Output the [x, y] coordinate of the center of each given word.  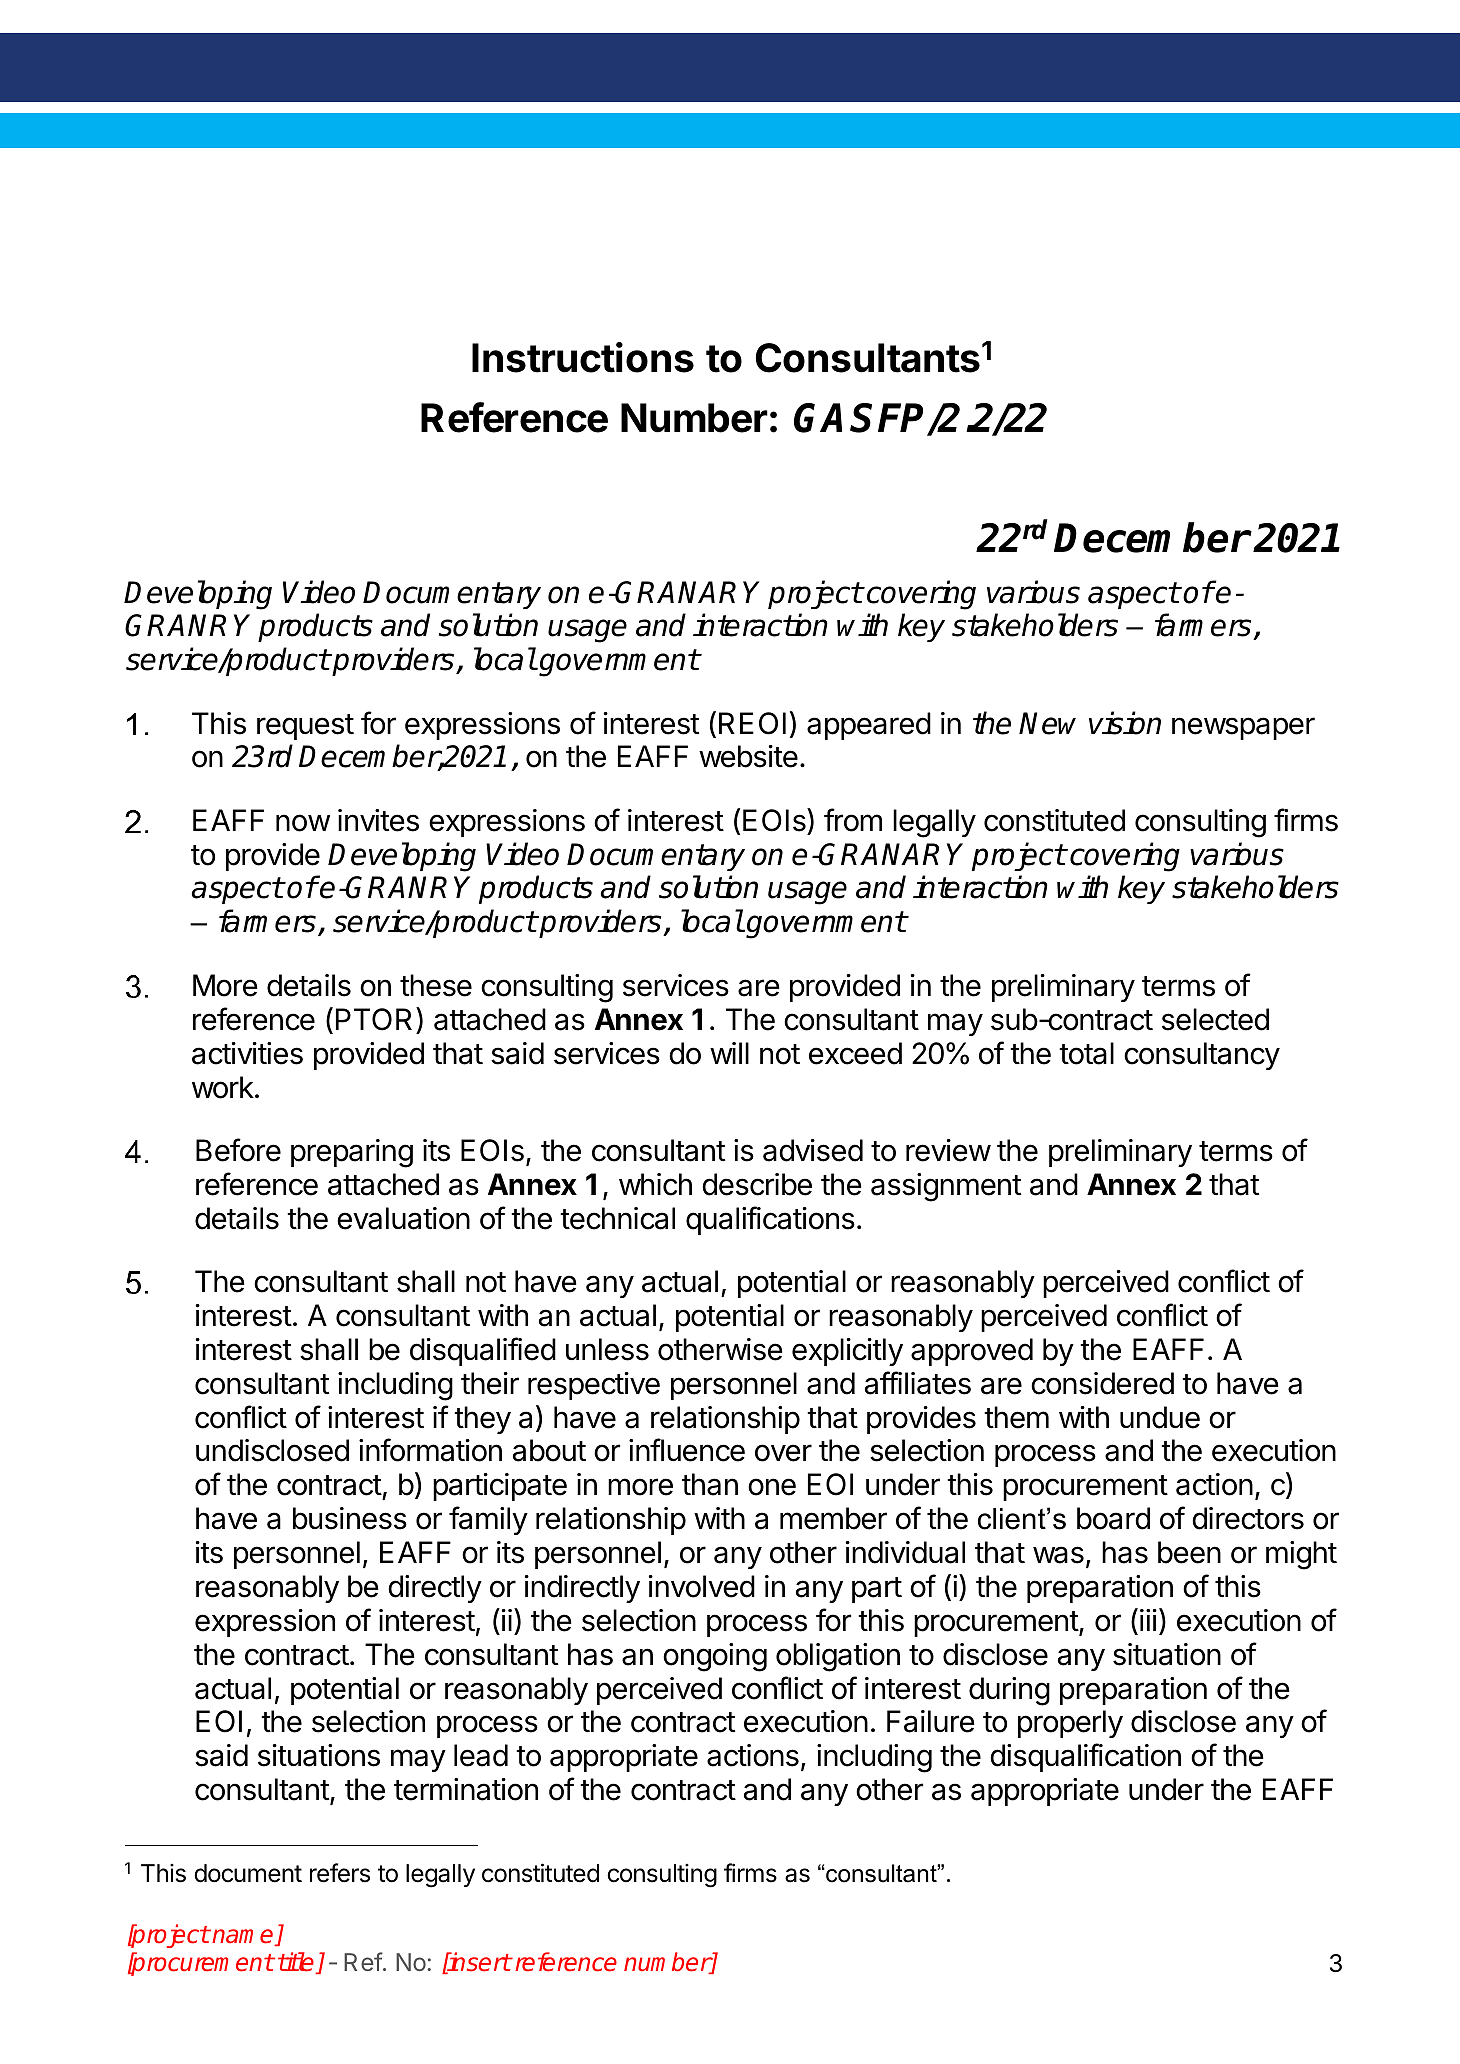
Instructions [583, 357]
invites [378, 820]
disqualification [1085, 1757]
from [853, 820]
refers [340, 1873]
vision [1125, 723]
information [430, 1450]
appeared [869, 726]
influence [687, 1450]
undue [1160, 1417]
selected [1215, 1019]
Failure [931, 1721]
